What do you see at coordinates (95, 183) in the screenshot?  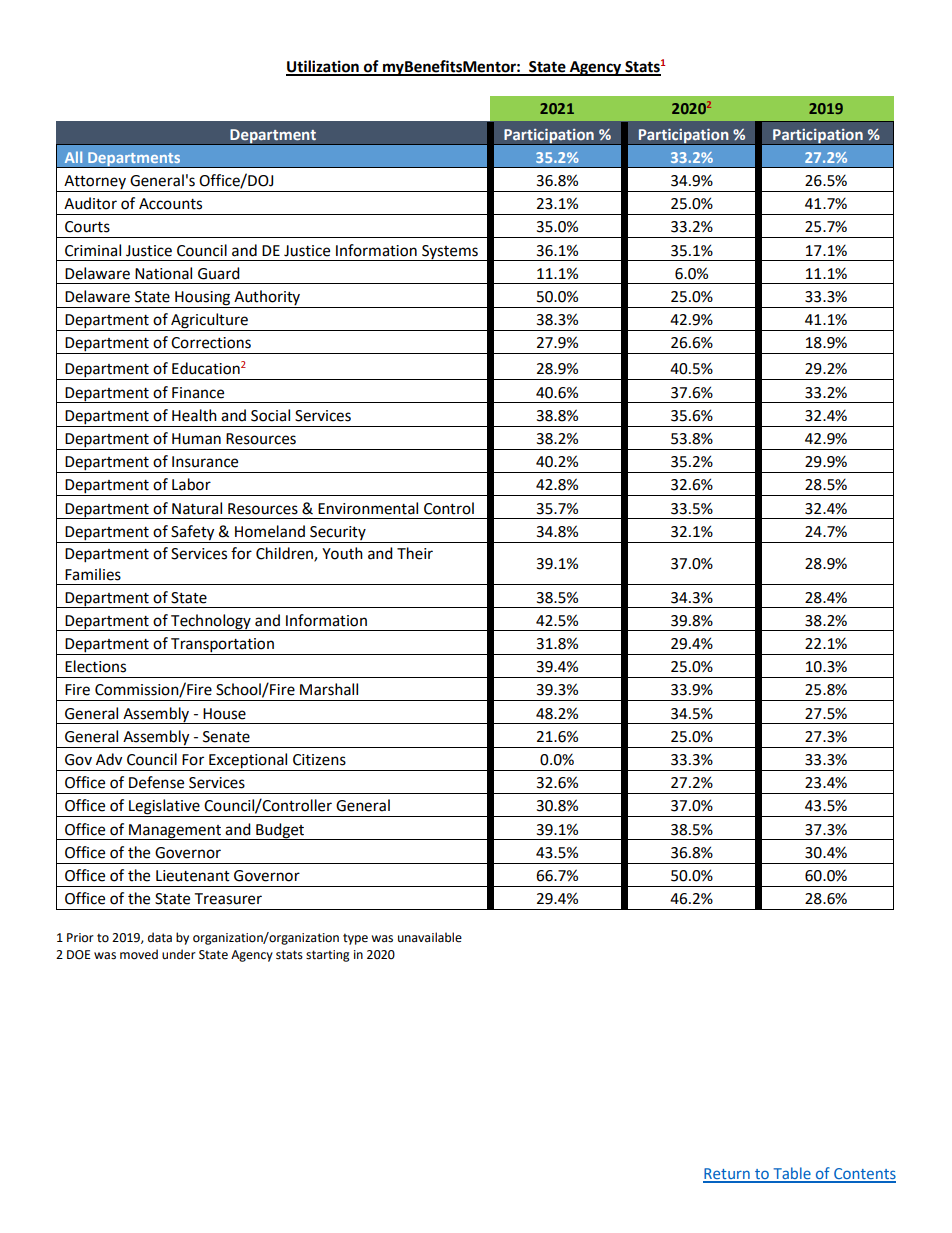 I see `Attorney` at bounding box center [95, 183].
